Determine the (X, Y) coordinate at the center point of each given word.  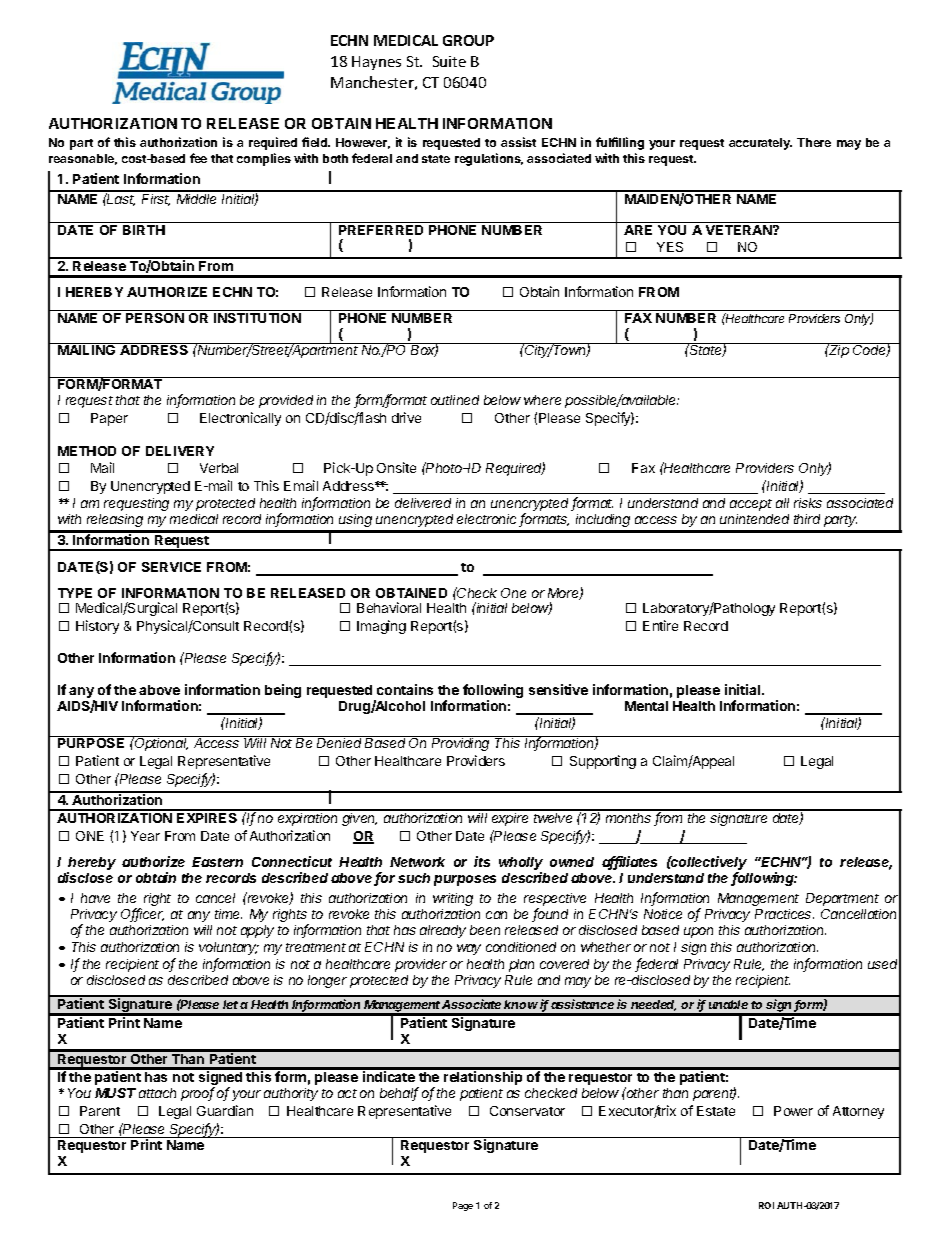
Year (145, 836)
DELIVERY (180, 451)
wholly (521, 863)
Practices (784, 914)
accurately (760, 144)
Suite (449, 61)
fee (198, 158)
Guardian (225, 1110)
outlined (455, 400)
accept (751, 505)
